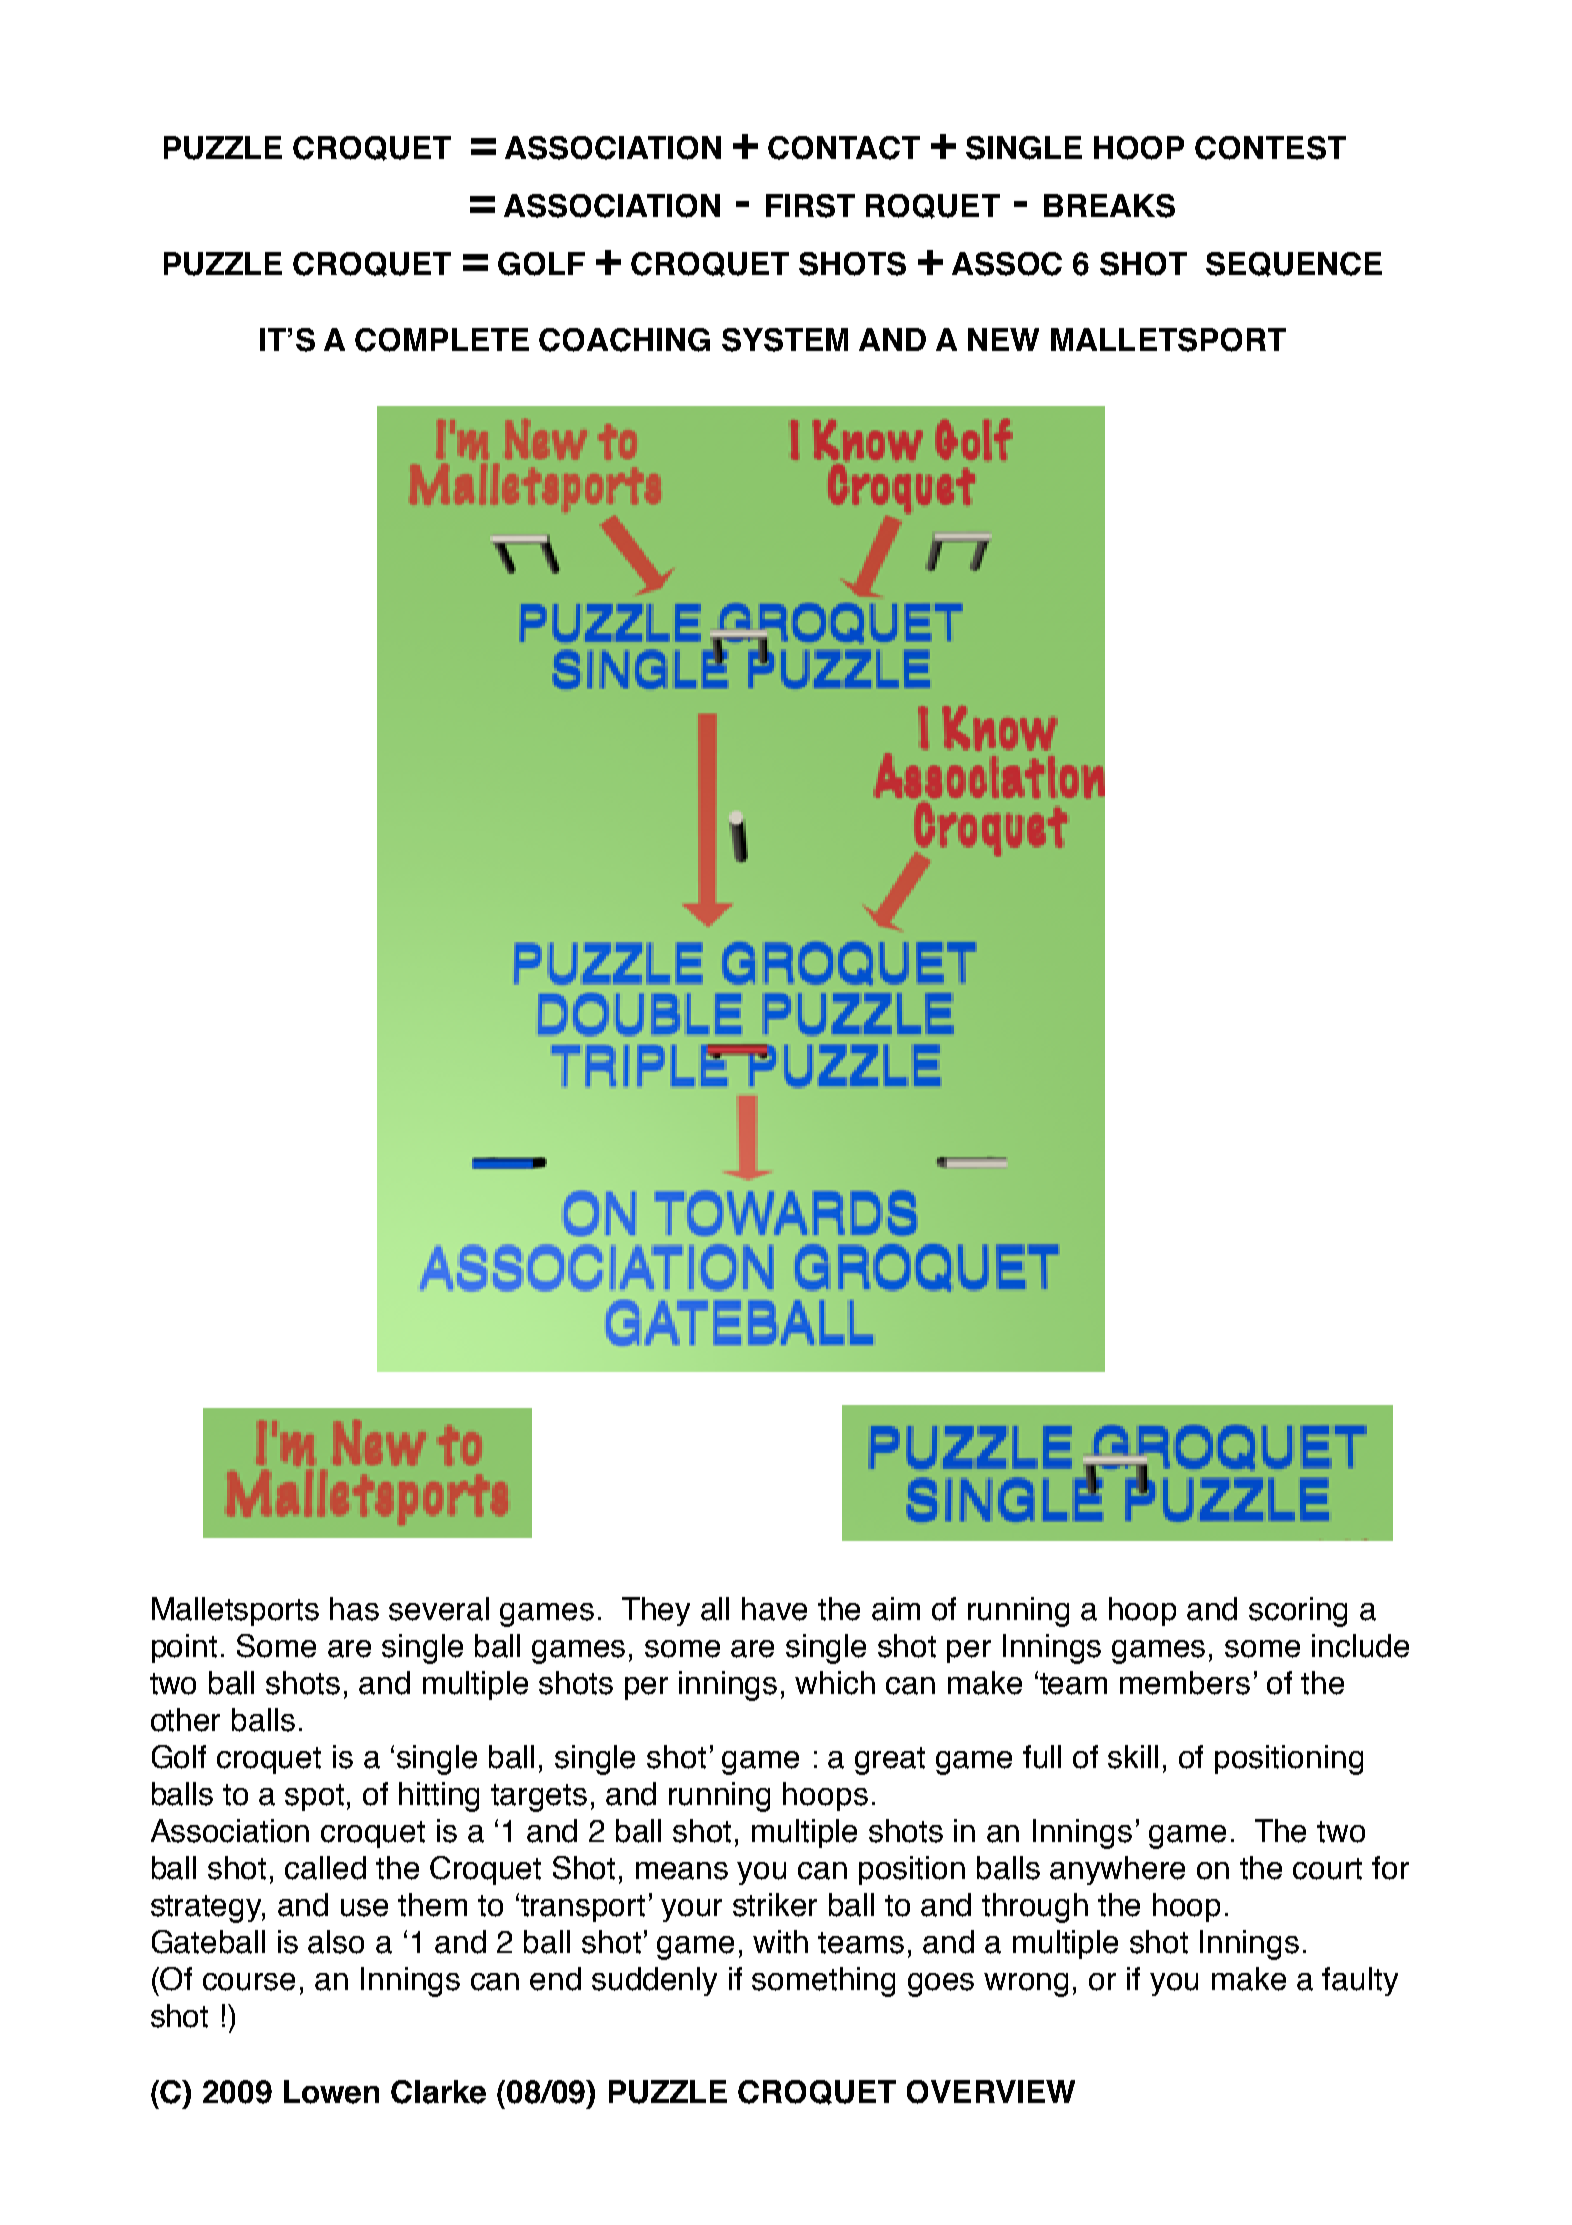  Describe the element at coordinates (249, 1982) in the document. I see `course` at that location.
